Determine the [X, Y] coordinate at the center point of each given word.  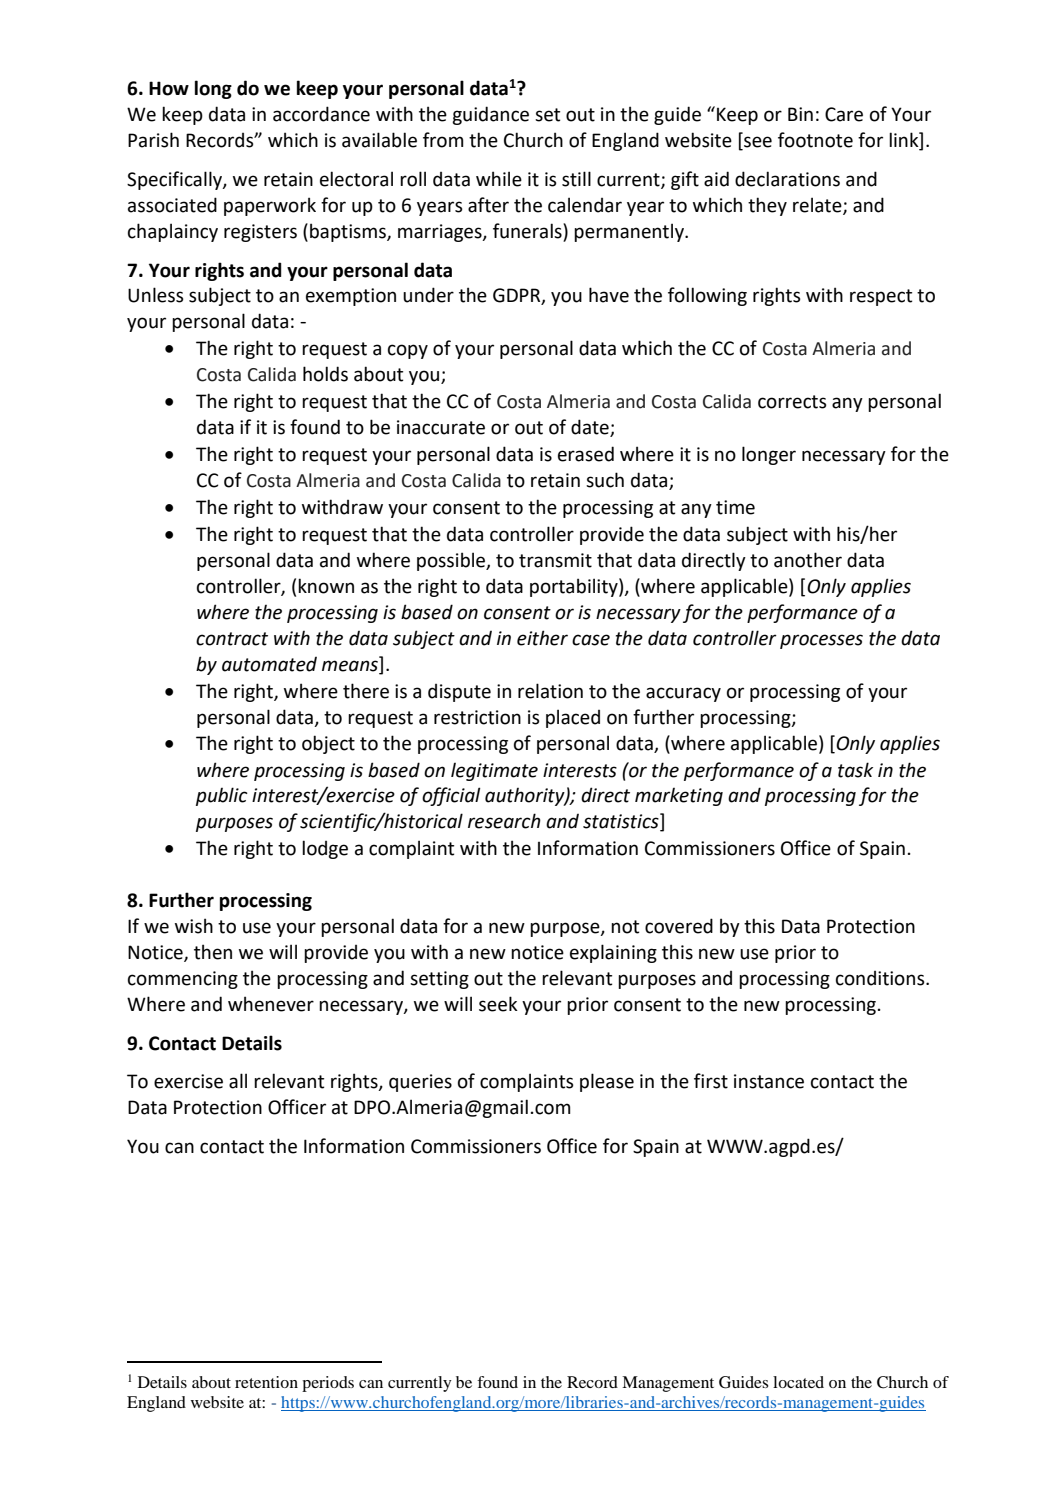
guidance [490, 115]
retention [266, 1382]
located [798, 1382]
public [222, 796]
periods [328, 1384]
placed [573, 718]
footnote [815, 140]
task [855, 770]
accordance [321, 114]
